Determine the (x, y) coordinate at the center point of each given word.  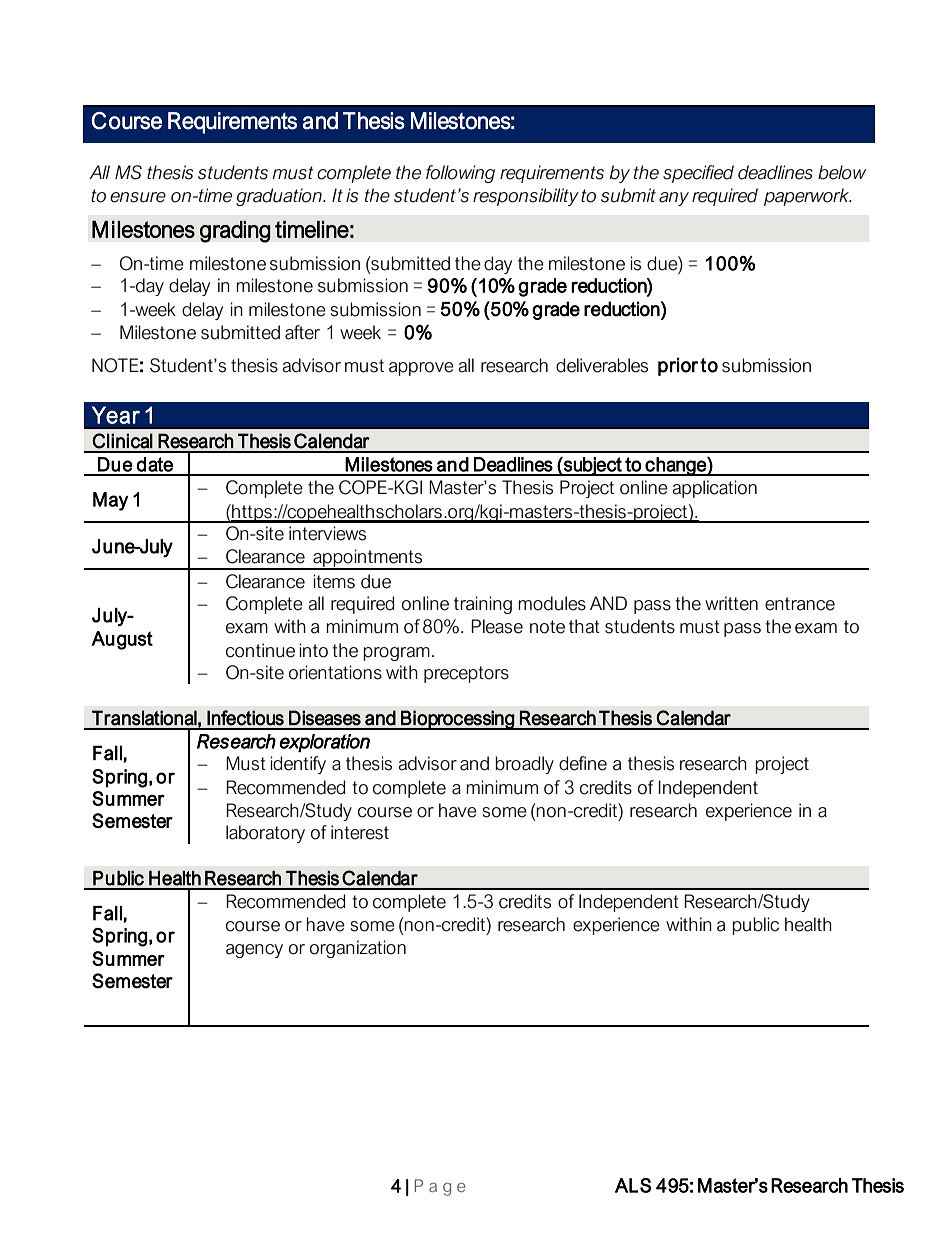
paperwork (808, 197)
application (714, 489)
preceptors (466, 674)
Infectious (245, 718)
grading (235, 231)
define (583, 763)
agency (254, 951)
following (460, 174)
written (731, 603)
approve (421, 369)
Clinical (122, 441)
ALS (633, 1185)
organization (358, 949)
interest (360, 832)
